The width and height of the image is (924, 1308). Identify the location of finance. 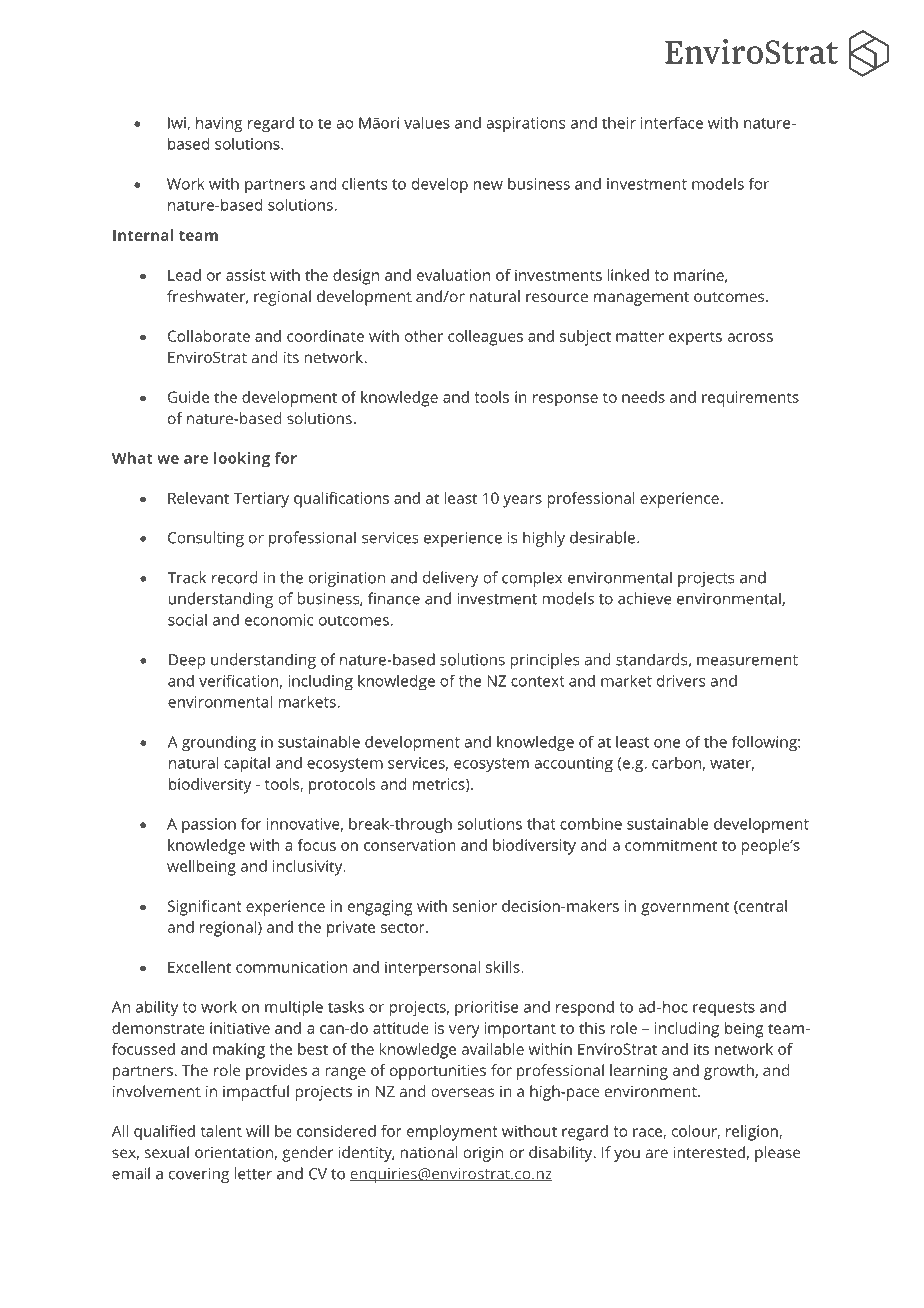
(394, 598).
